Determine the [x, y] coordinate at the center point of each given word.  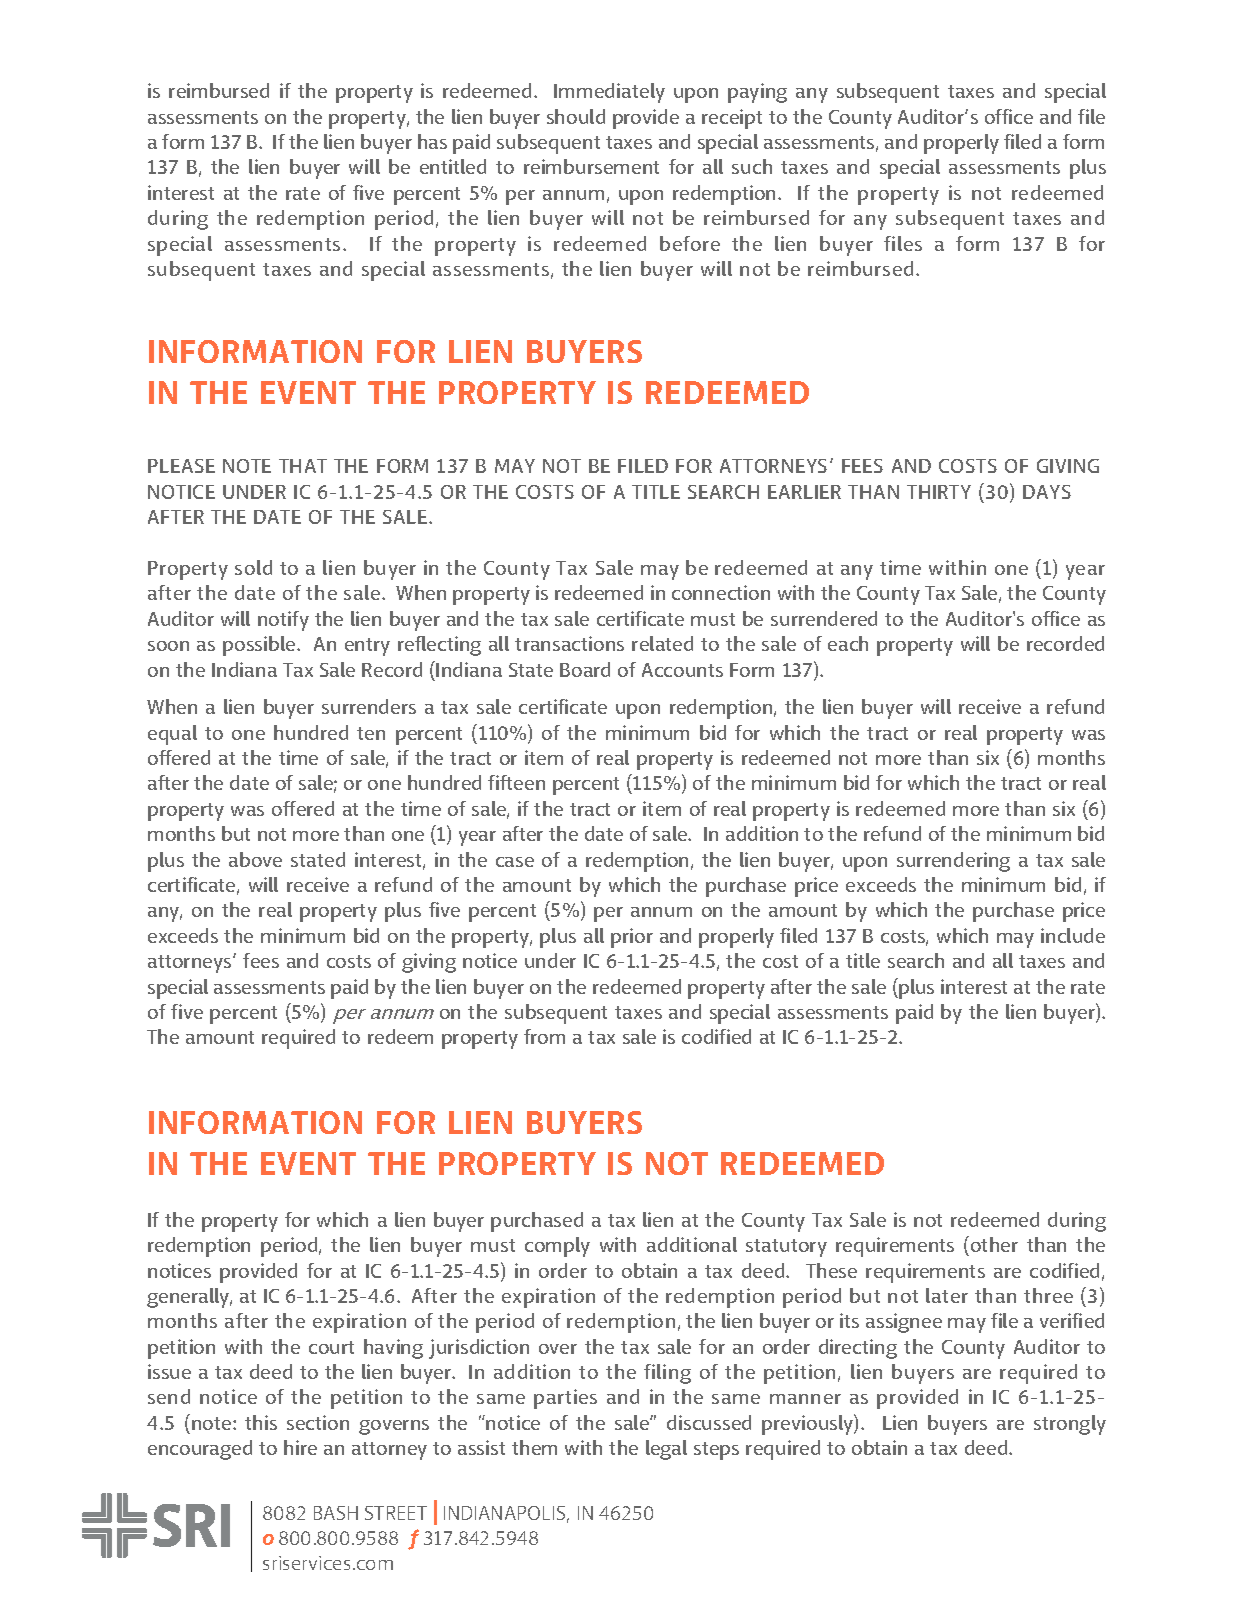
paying [757, 93]
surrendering [953, 862]
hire [300, 1447]
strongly [1070, 1425]
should [576, 116]
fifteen [516, 782]
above [255, 859]
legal [666, 1450]
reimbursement [591, 166]
